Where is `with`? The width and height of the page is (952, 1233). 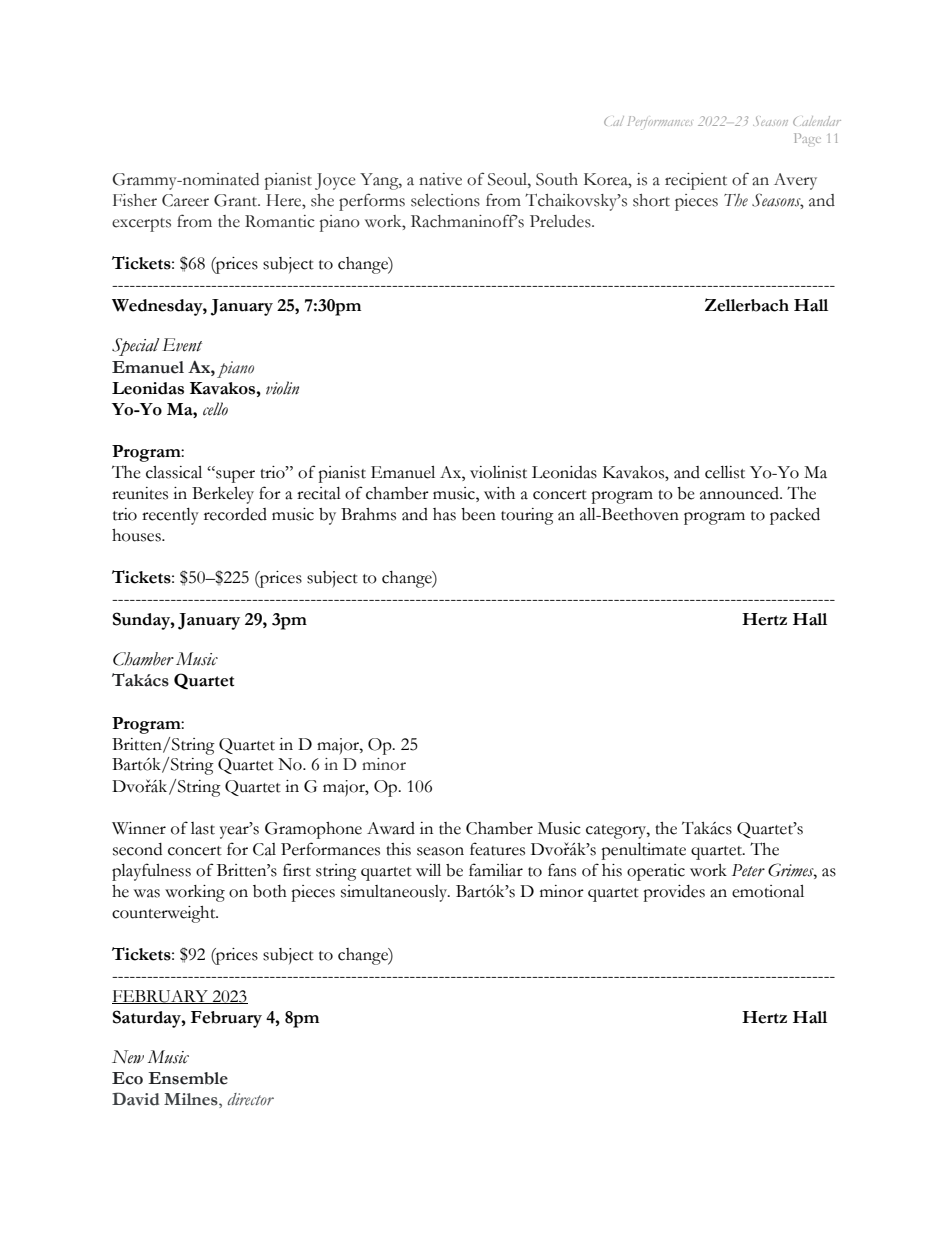
with is located at coordinates (499, 493).
